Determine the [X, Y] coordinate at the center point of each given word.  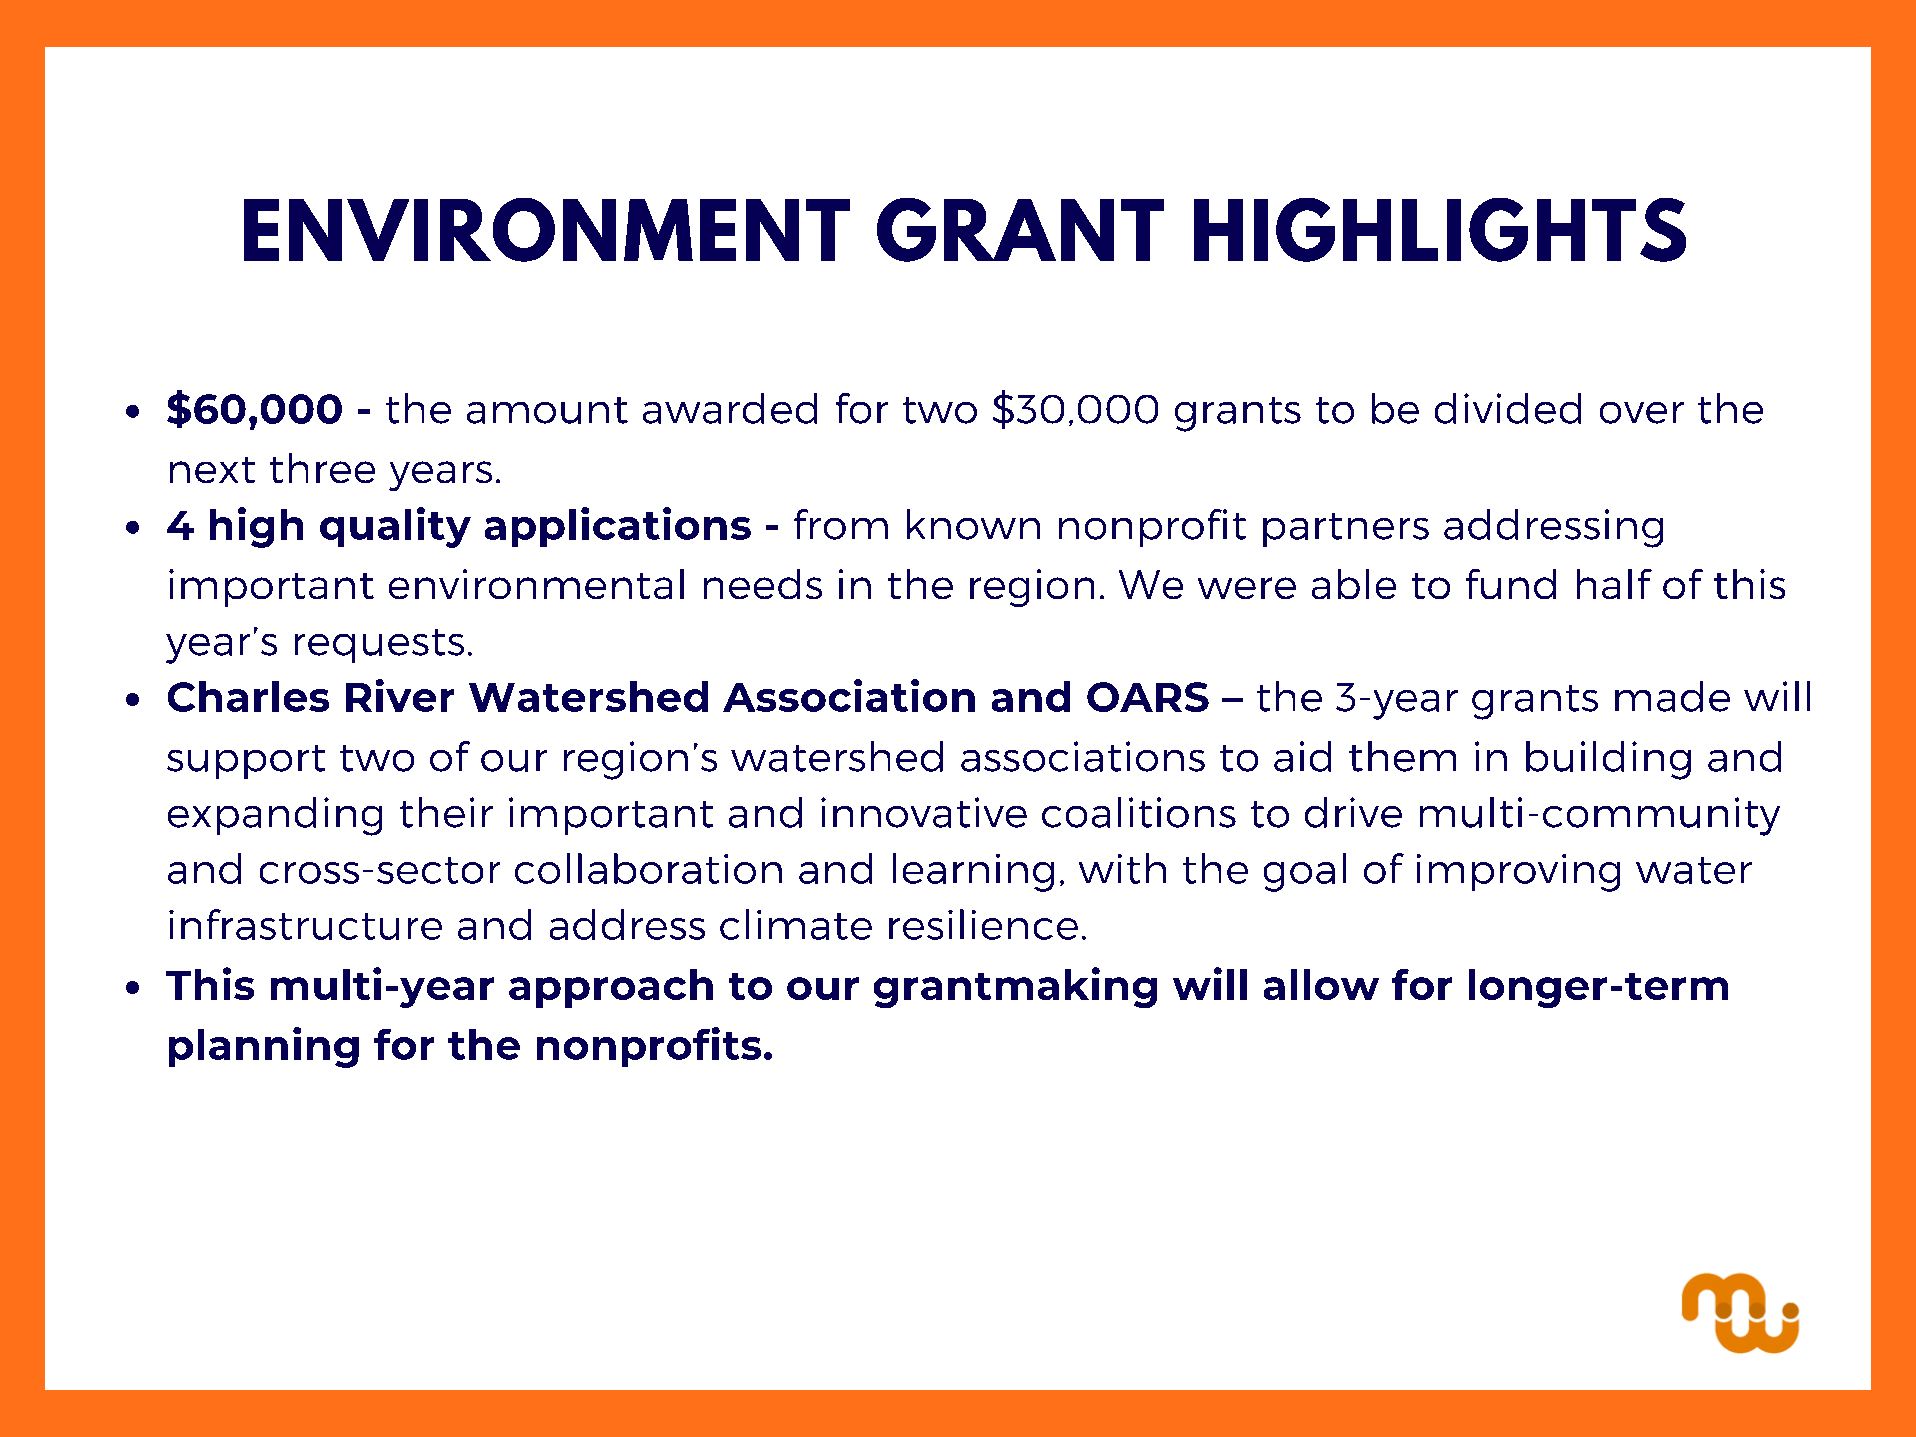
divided [1508, 408]
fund [1511, 584]
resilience [983, 924]
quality [395, 527]
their [446, 812]
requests [379, 646]
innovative [924, 812]
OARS [1148, 697]
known [973, 524]
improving [1518, 873]
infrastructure [305, 924]
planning [264, 1047]
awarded [730, 408]
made [1672, 696]
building [1608, 760]
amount [547, 410]
